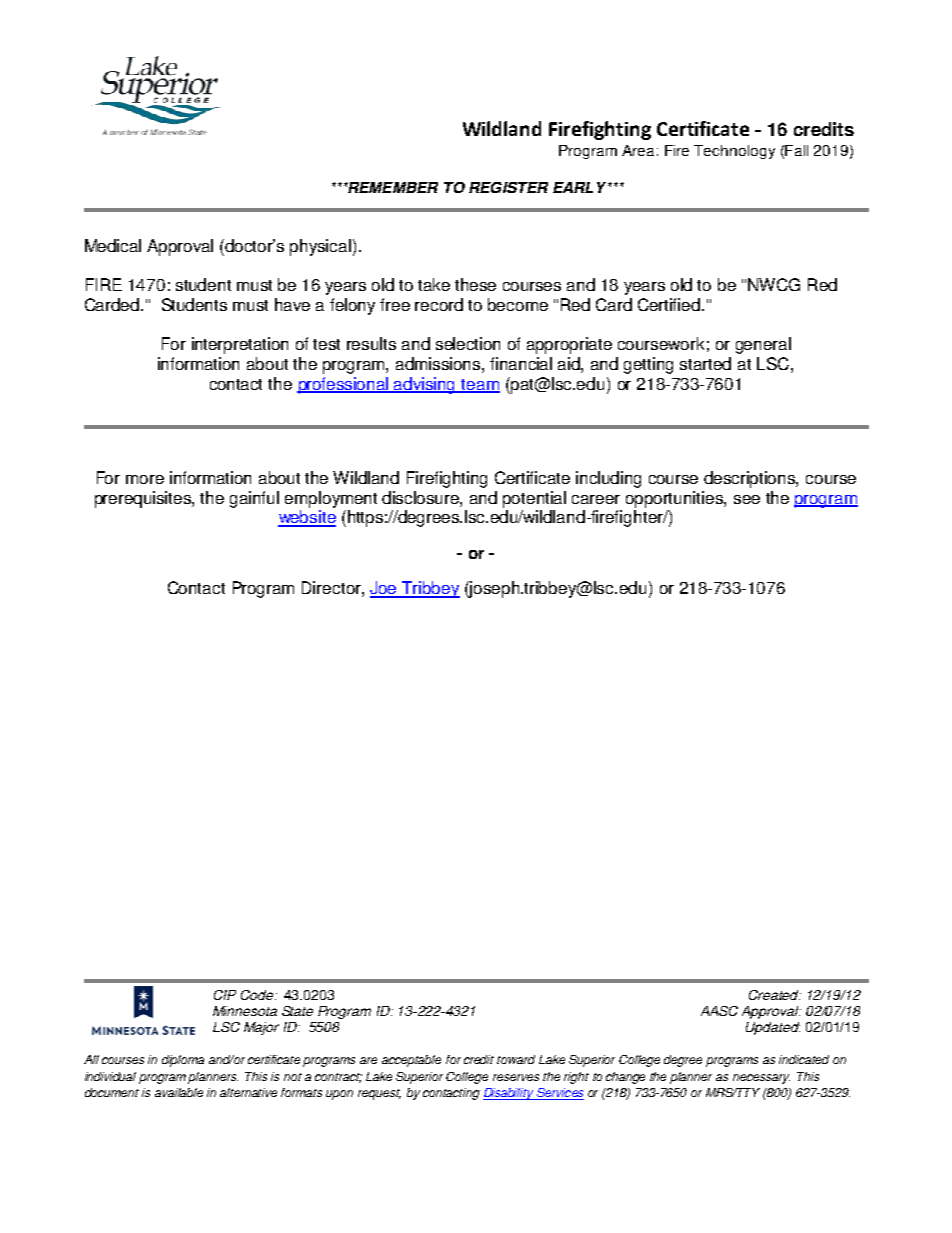 The image size is (952, 1233). What do you see at coordinates (734, 152) in the page?
I see `Technology` at bounding box center [734, 152].
